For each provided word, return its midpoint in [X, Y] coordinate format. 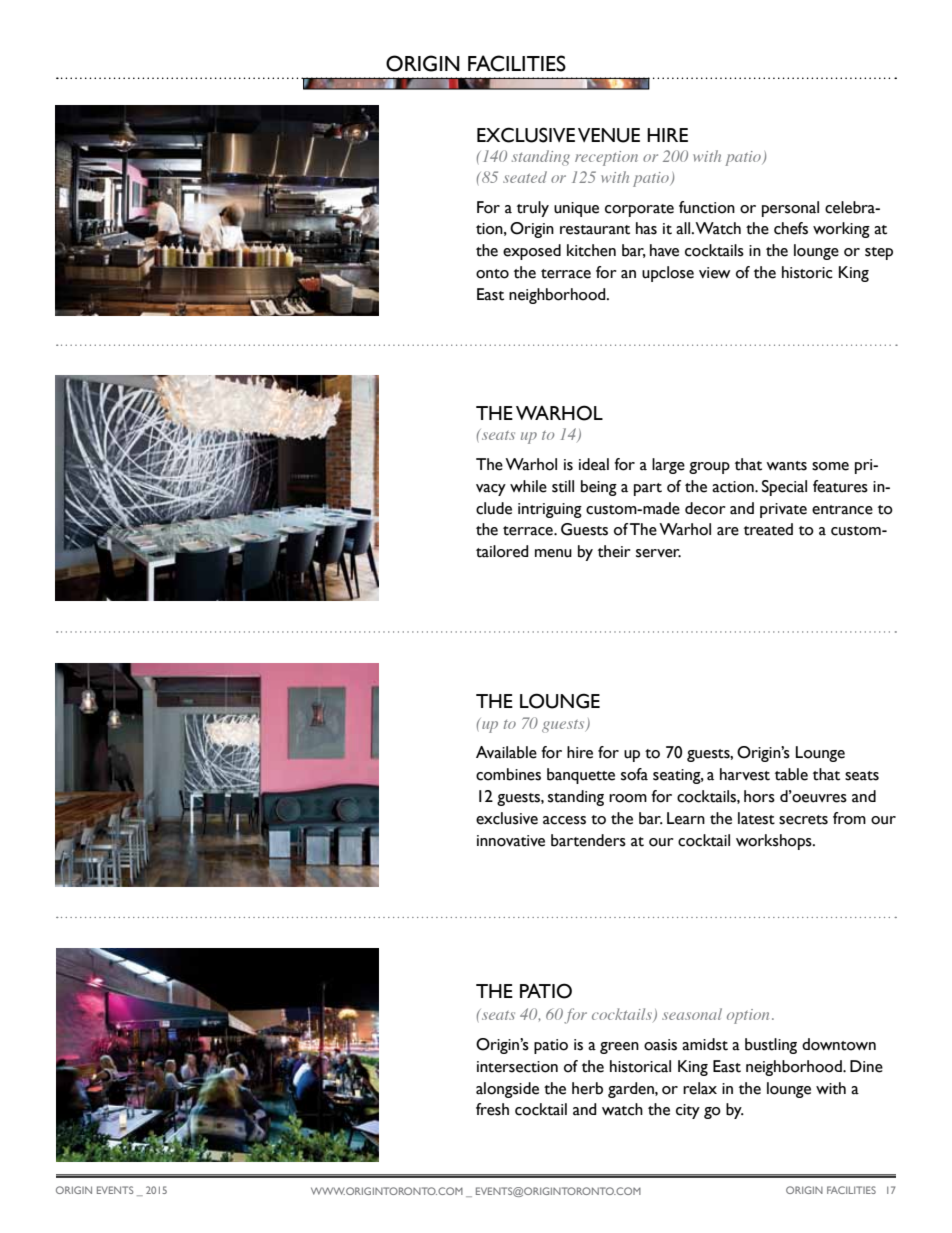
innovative [511, 841]
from [849, 818]
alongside [507, 1090]
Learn [686, 818]
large [668, 466]
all [684, 228]
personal [790, 209]
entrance [842, 510]
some [830, 466]
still [563, 486]
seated [525, 177]
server [658, 553]
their [614, 551]
